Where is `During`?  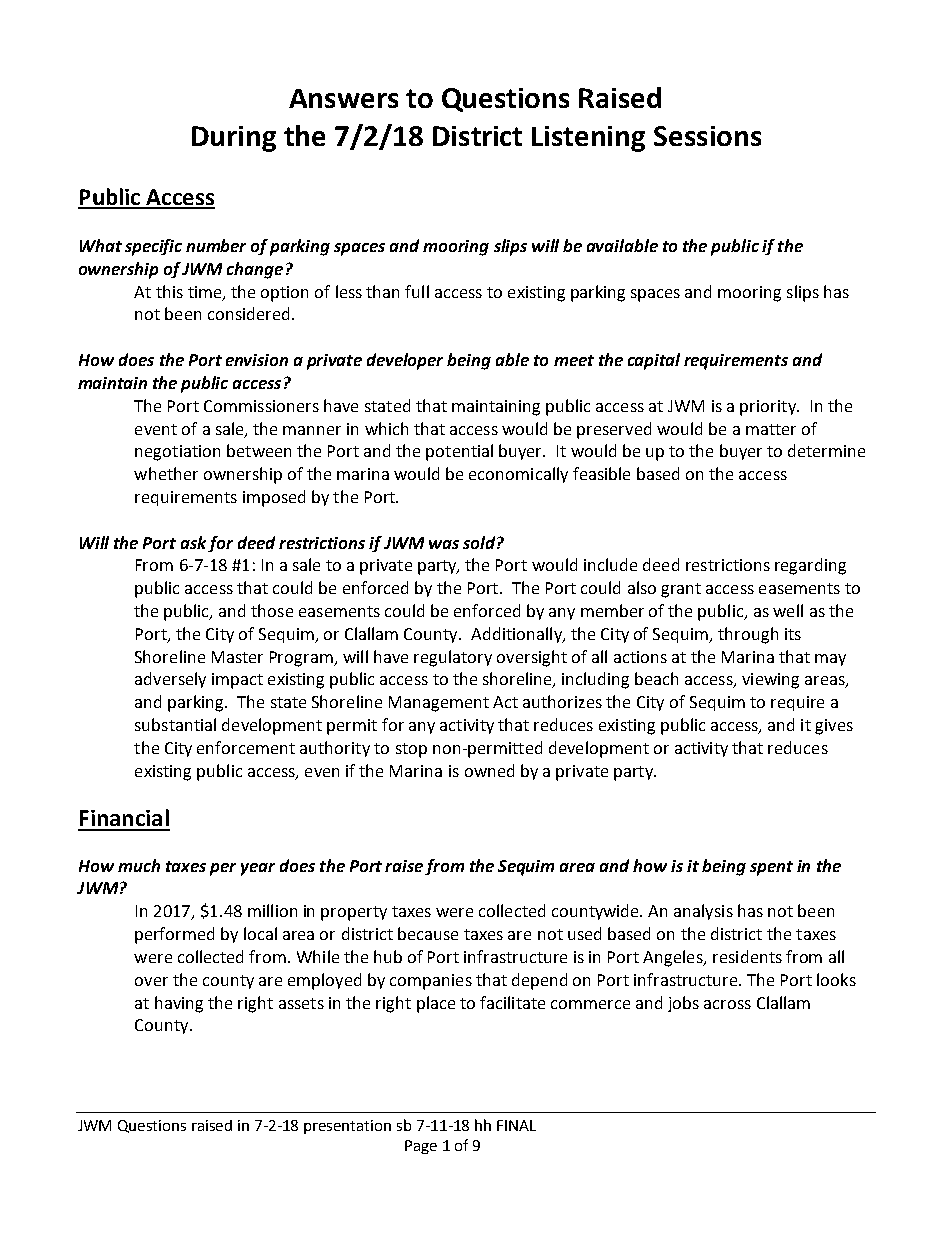
During is located at coordinates (234, 139).
